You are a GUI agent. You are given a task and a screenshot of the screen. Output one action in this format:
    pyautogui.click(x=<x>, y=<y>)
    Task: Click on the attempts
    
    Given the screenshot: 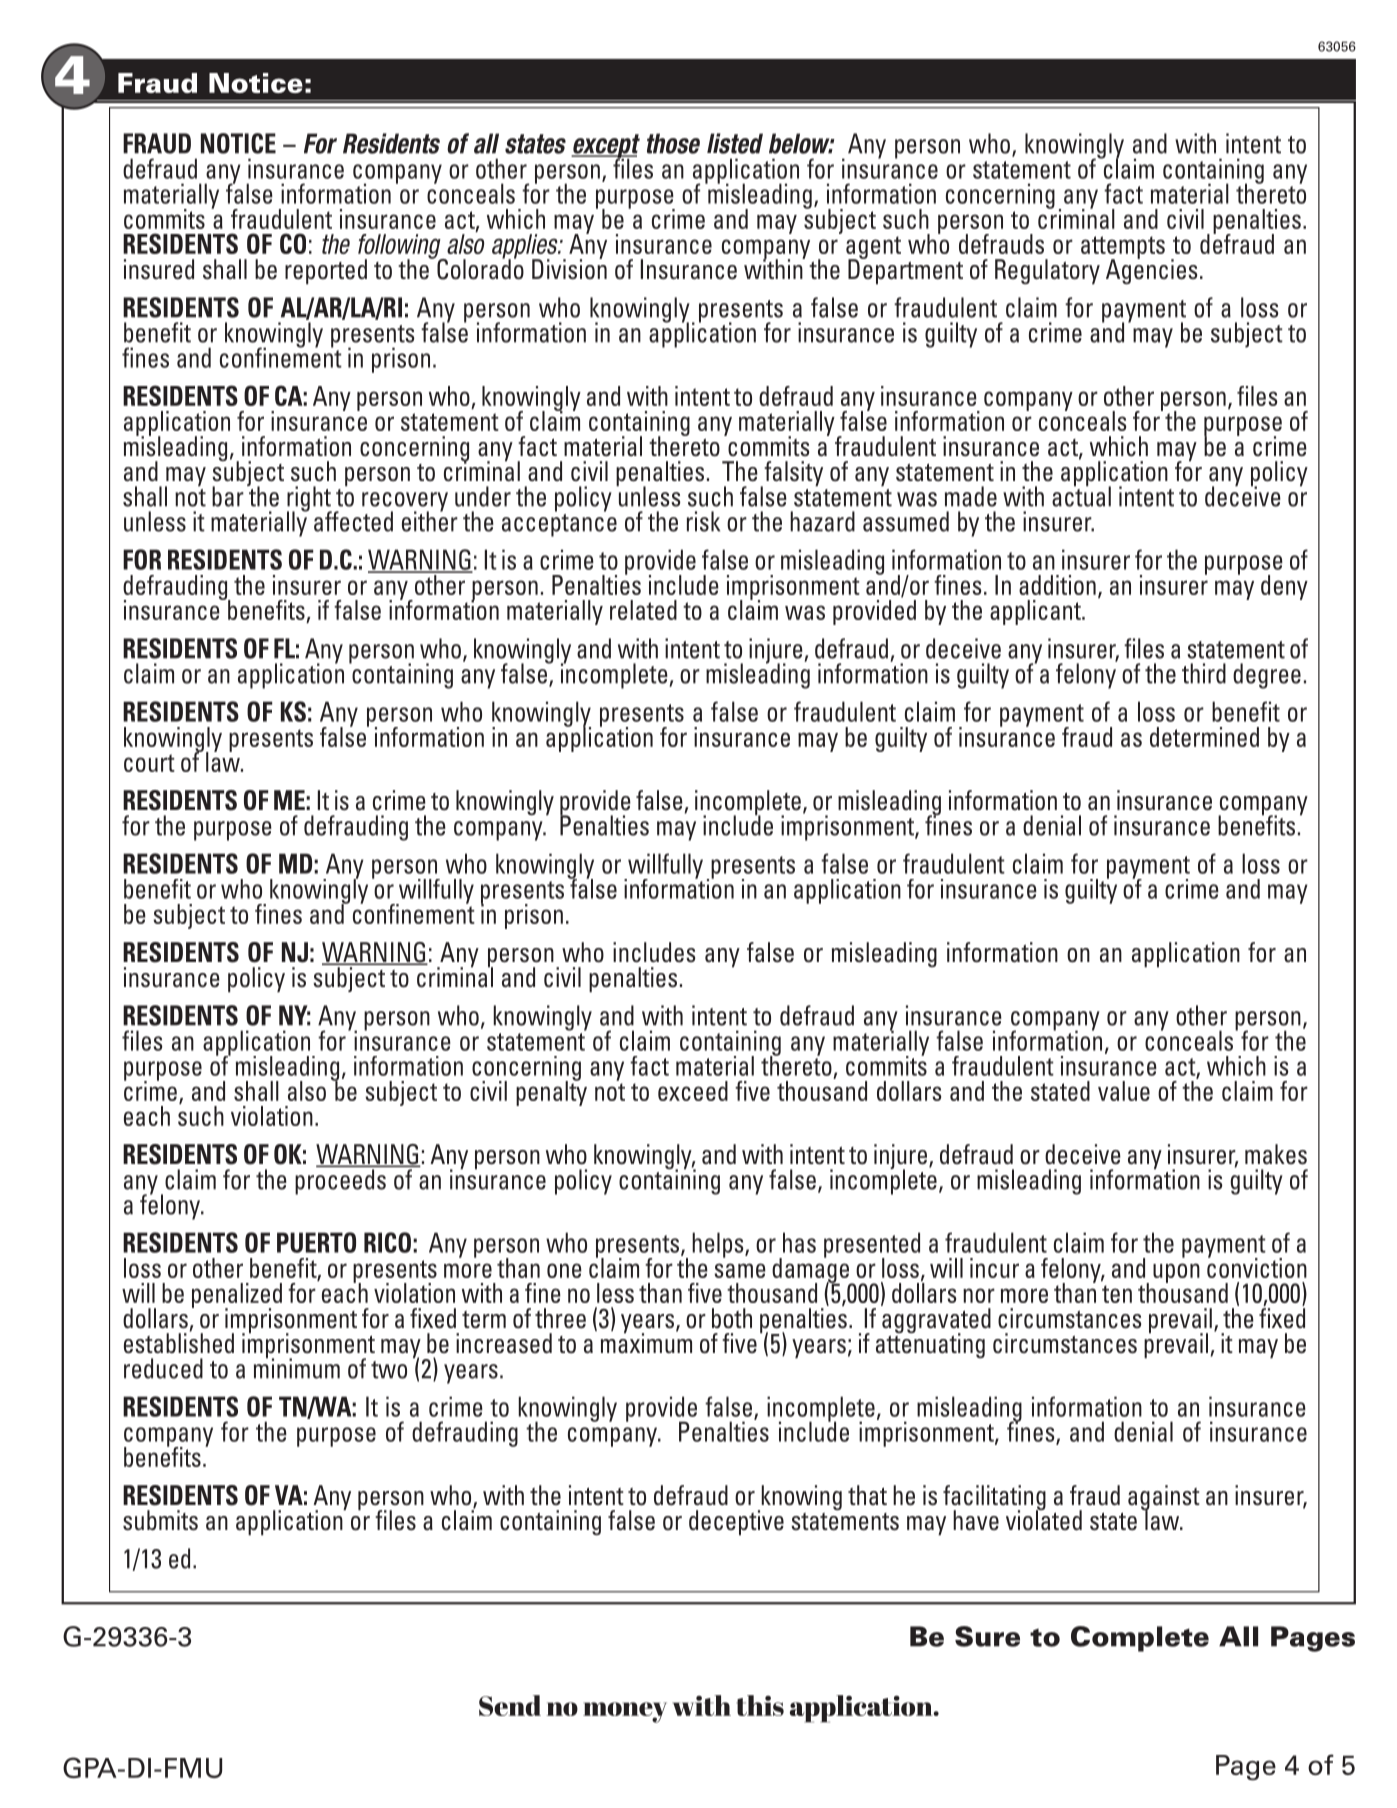 What is the action you would take?
    pyautogui.click(x=1123, y=249)
